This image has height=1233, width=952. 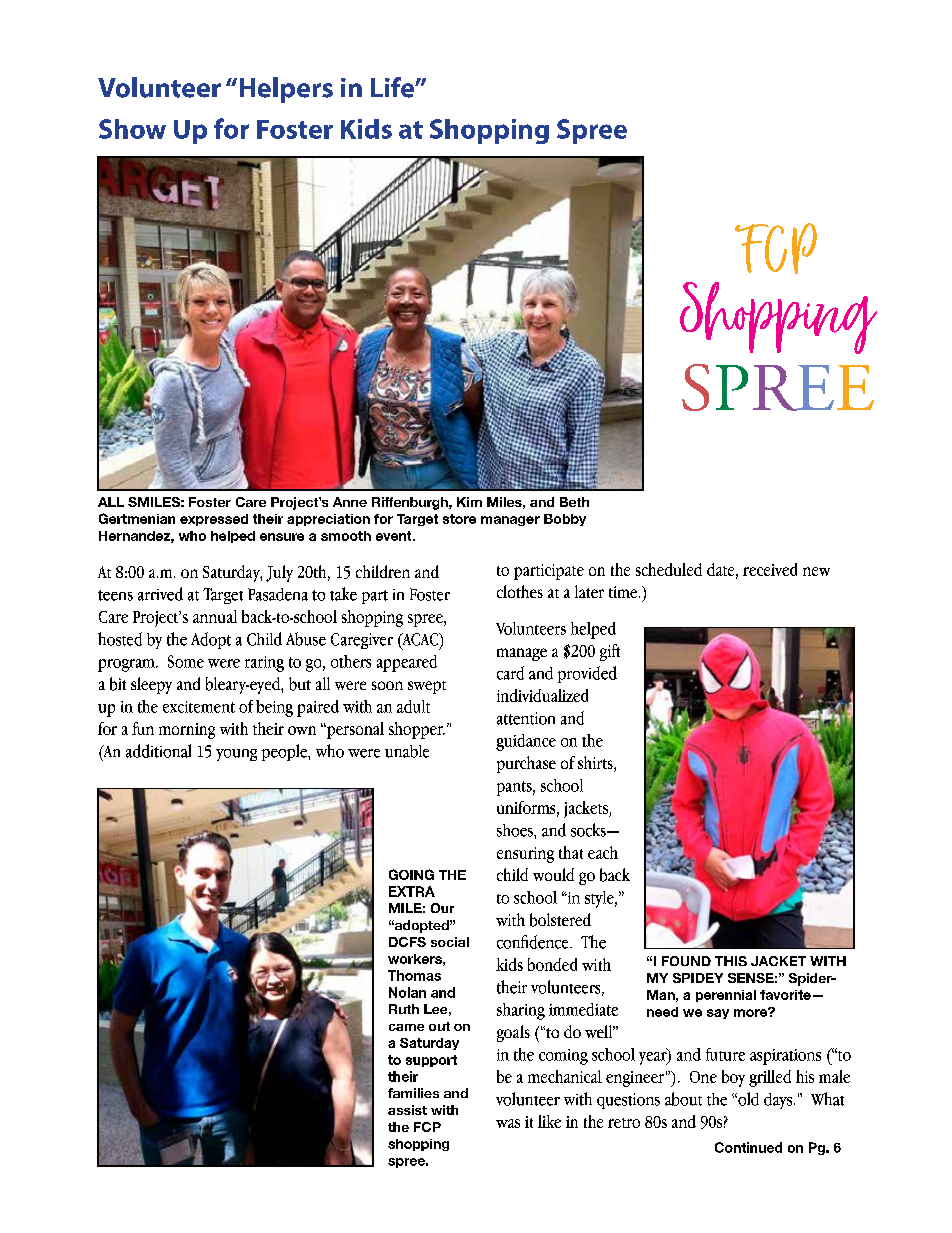 What do you see at coordinates (596, 764) in the image?
I see `shirts` at bounding box center [596, 764].
